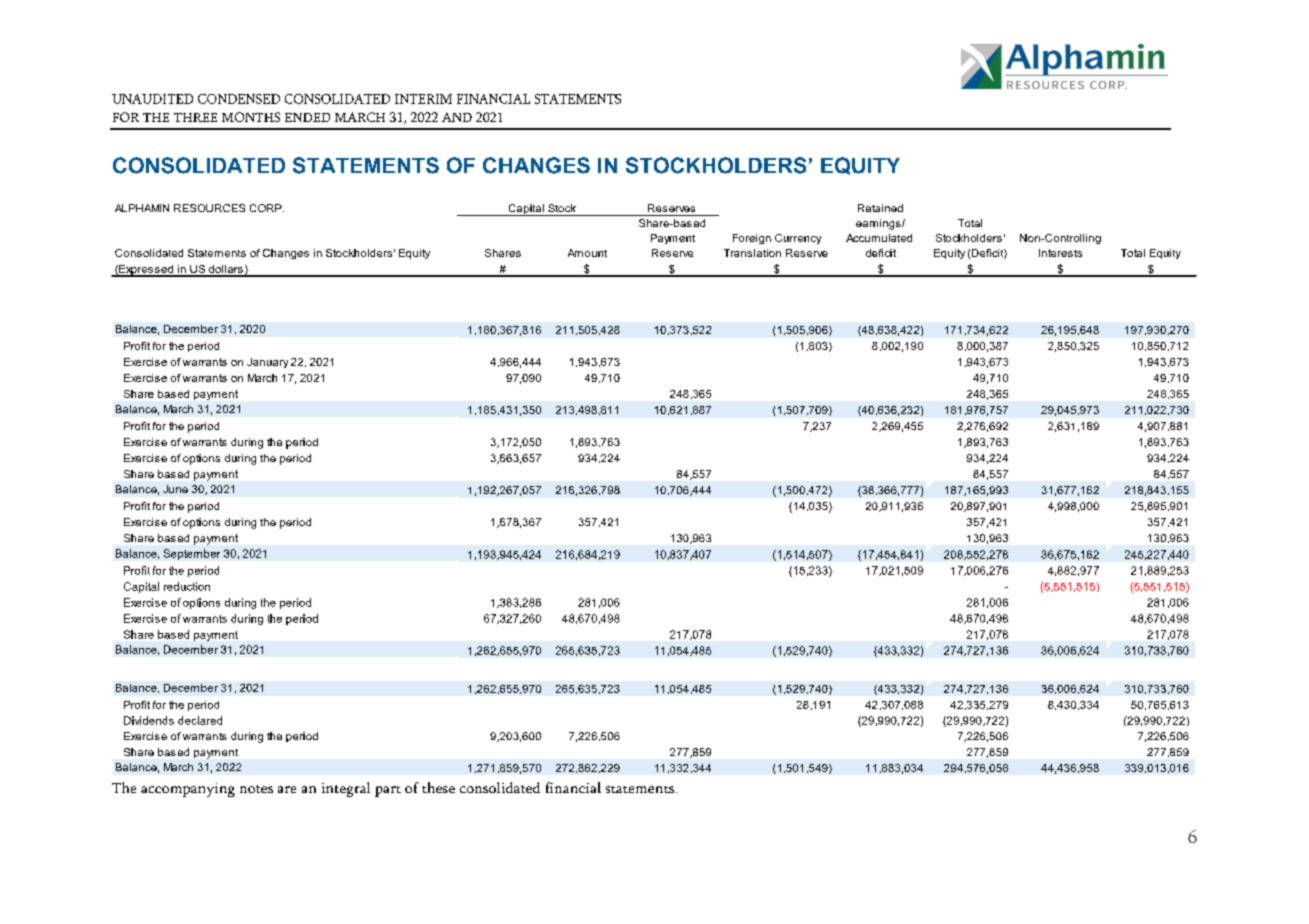 This document has height=924, width=1309. Describe the element at coordinates (175, 489) in the document. I see `June` at that location.
